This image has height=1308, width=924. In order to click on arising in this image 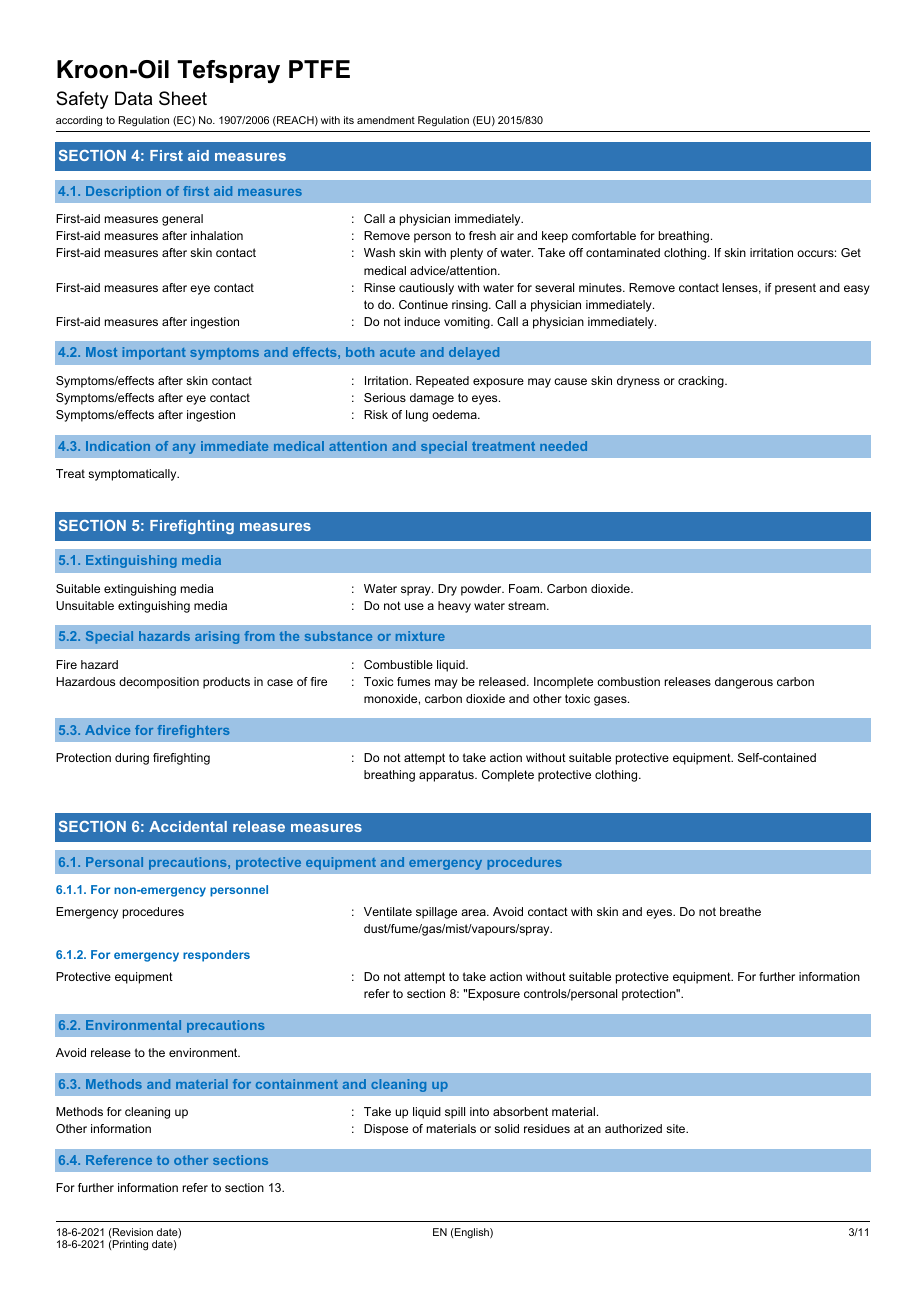, I will do `click(217, 637)`.
